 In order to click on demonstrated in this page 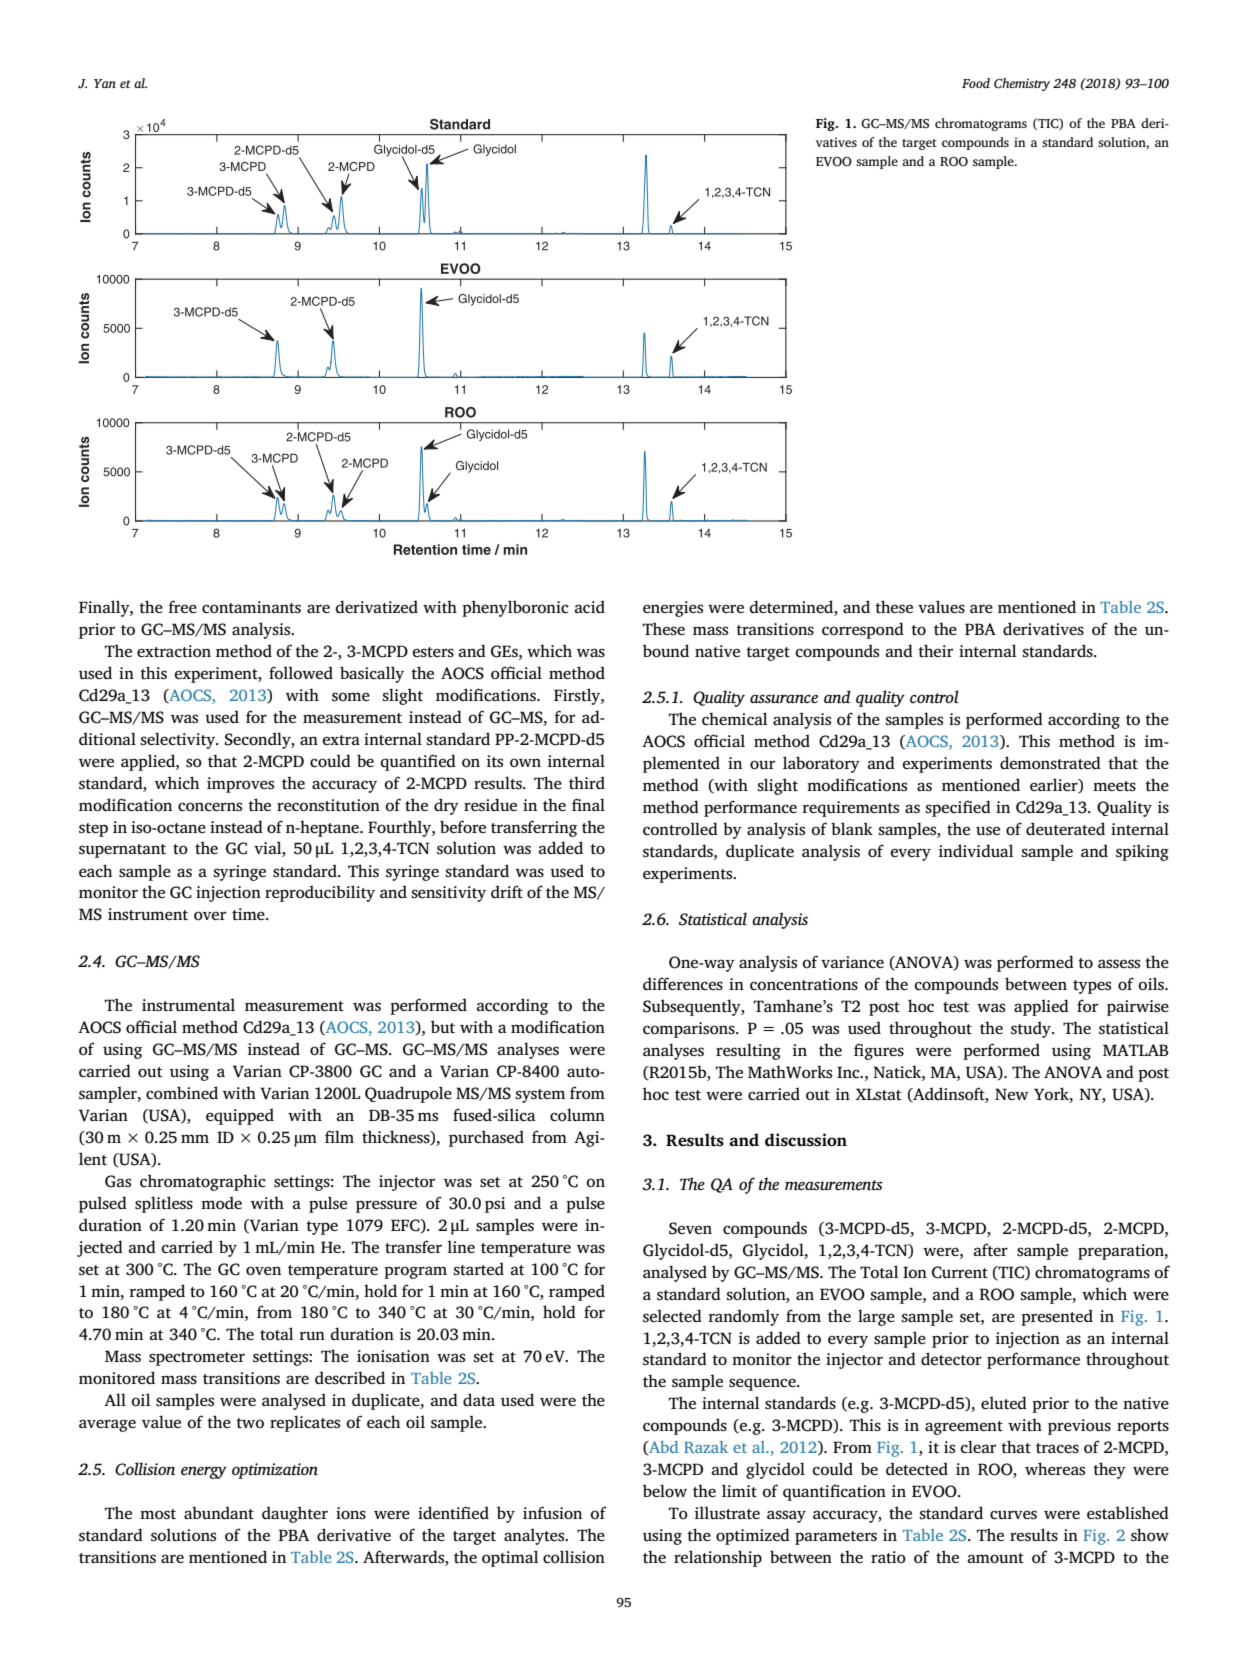, I will do `click(1050, 762)`.
